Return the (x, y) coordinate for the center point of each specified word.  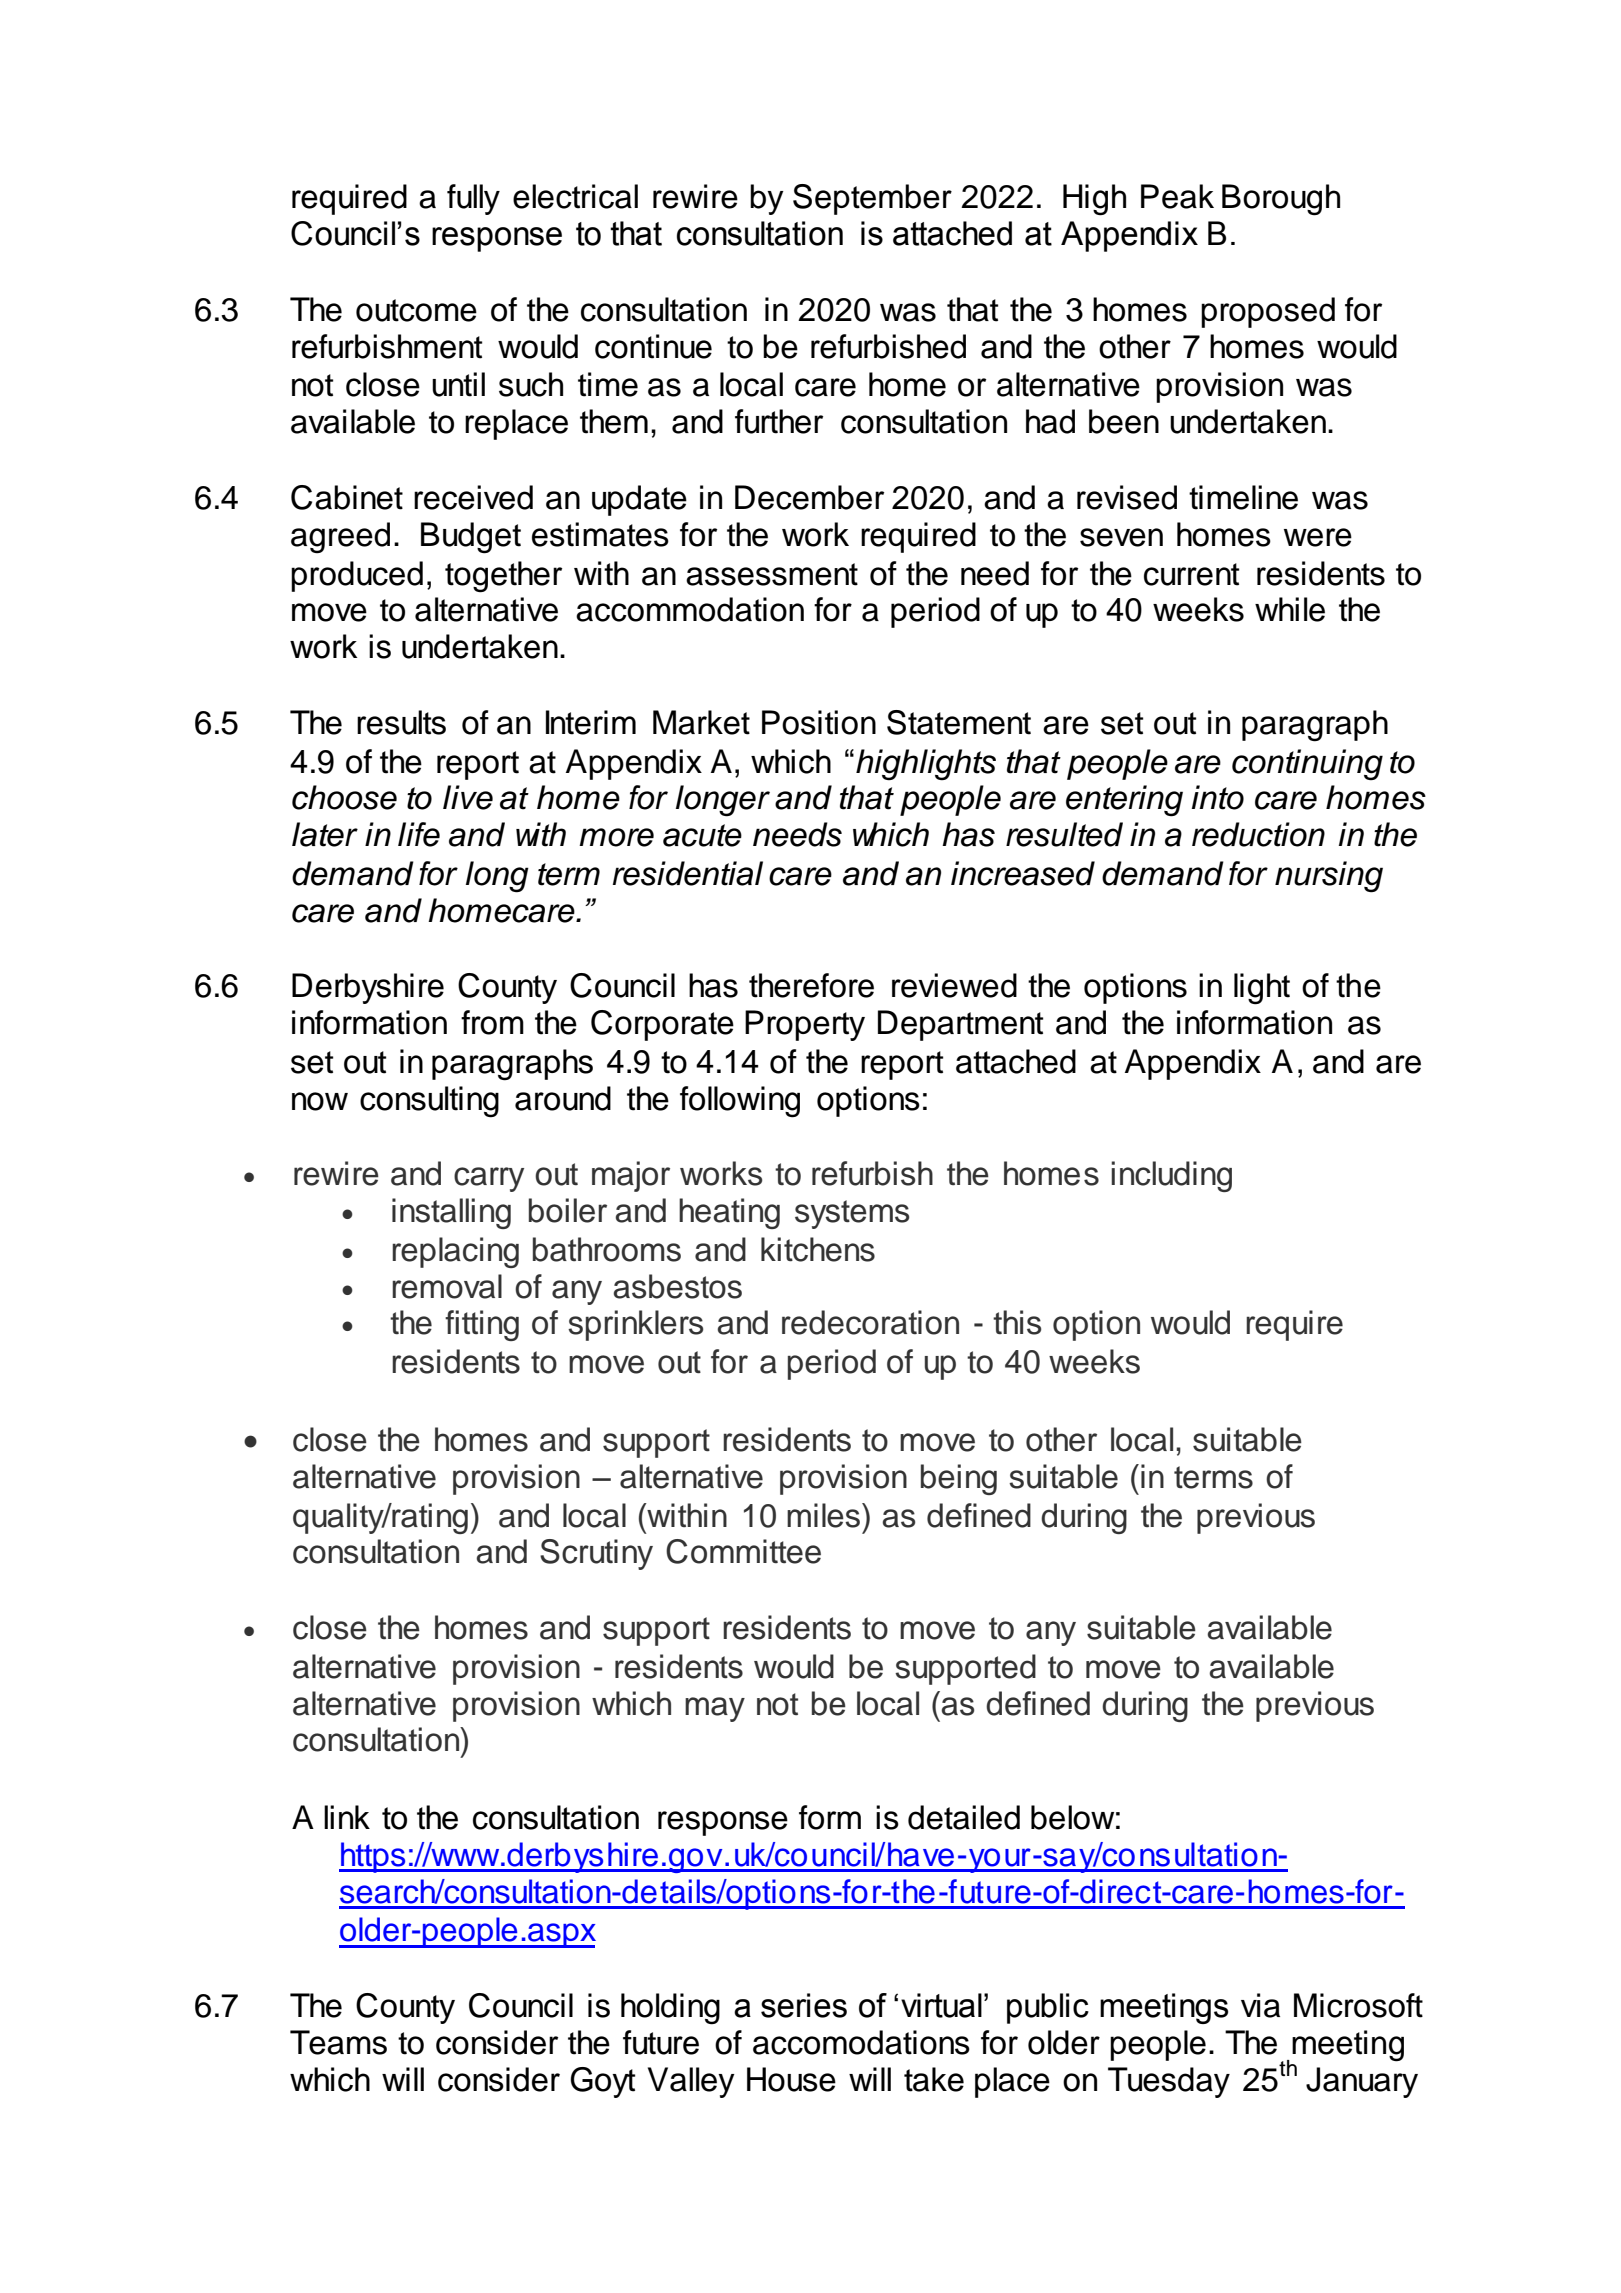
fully (473, 199)
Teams (338, 2042)
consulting (429, 1102)
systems (852, 1214)
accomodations (861, 2042)
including (1171, 1176)
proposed (1268, 312)
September (872, 199)
